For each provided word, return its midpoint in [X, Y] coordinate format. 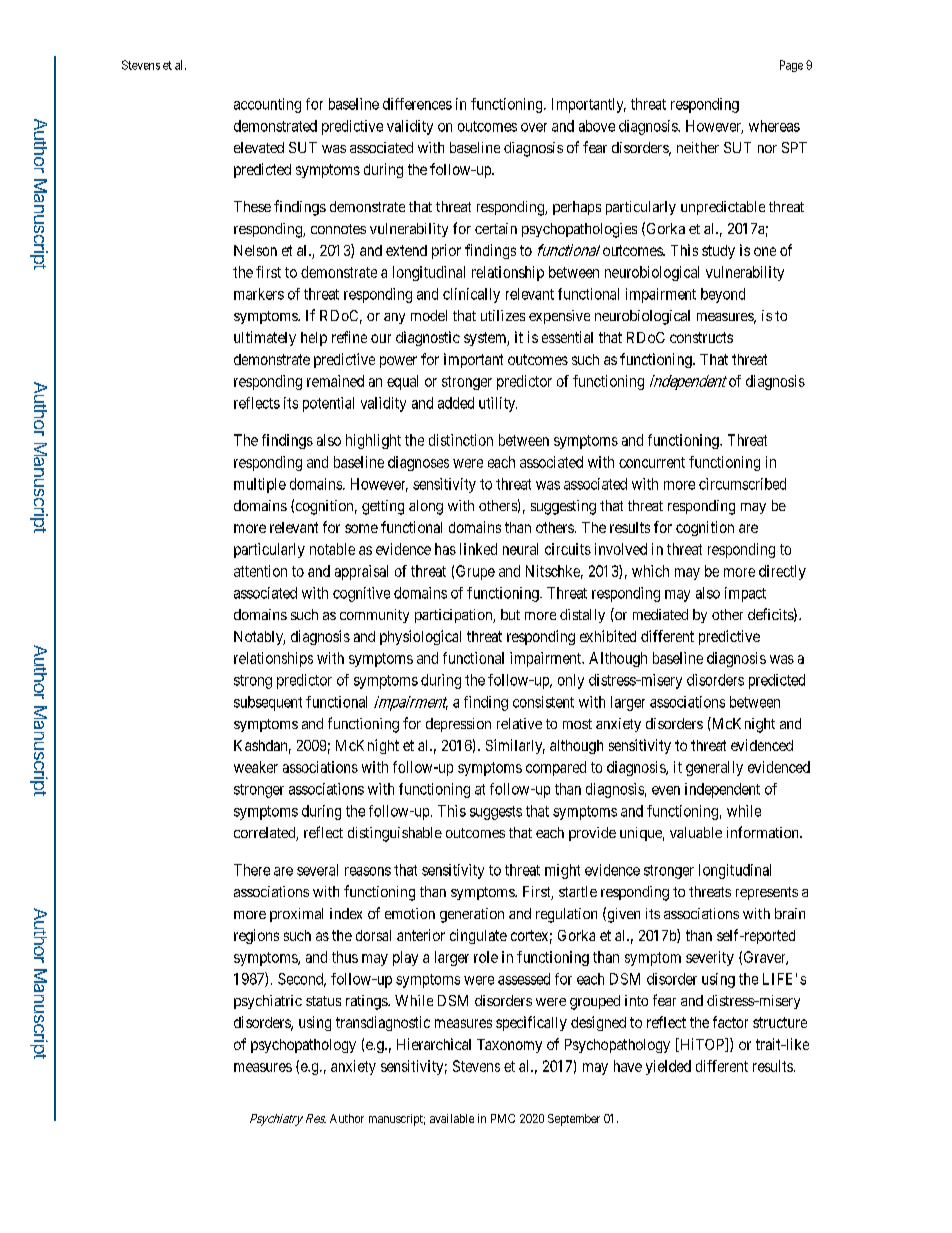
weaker [256, 767]
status [323, 1001]
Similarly [515, 746]
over [534, 127]
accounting [267, 105]
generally [714, 768]
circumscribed [742, 484]
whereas [774, 126]
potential [328, 404]
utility [498, 404]
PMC [503, 1118]
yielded [668, 1067]
